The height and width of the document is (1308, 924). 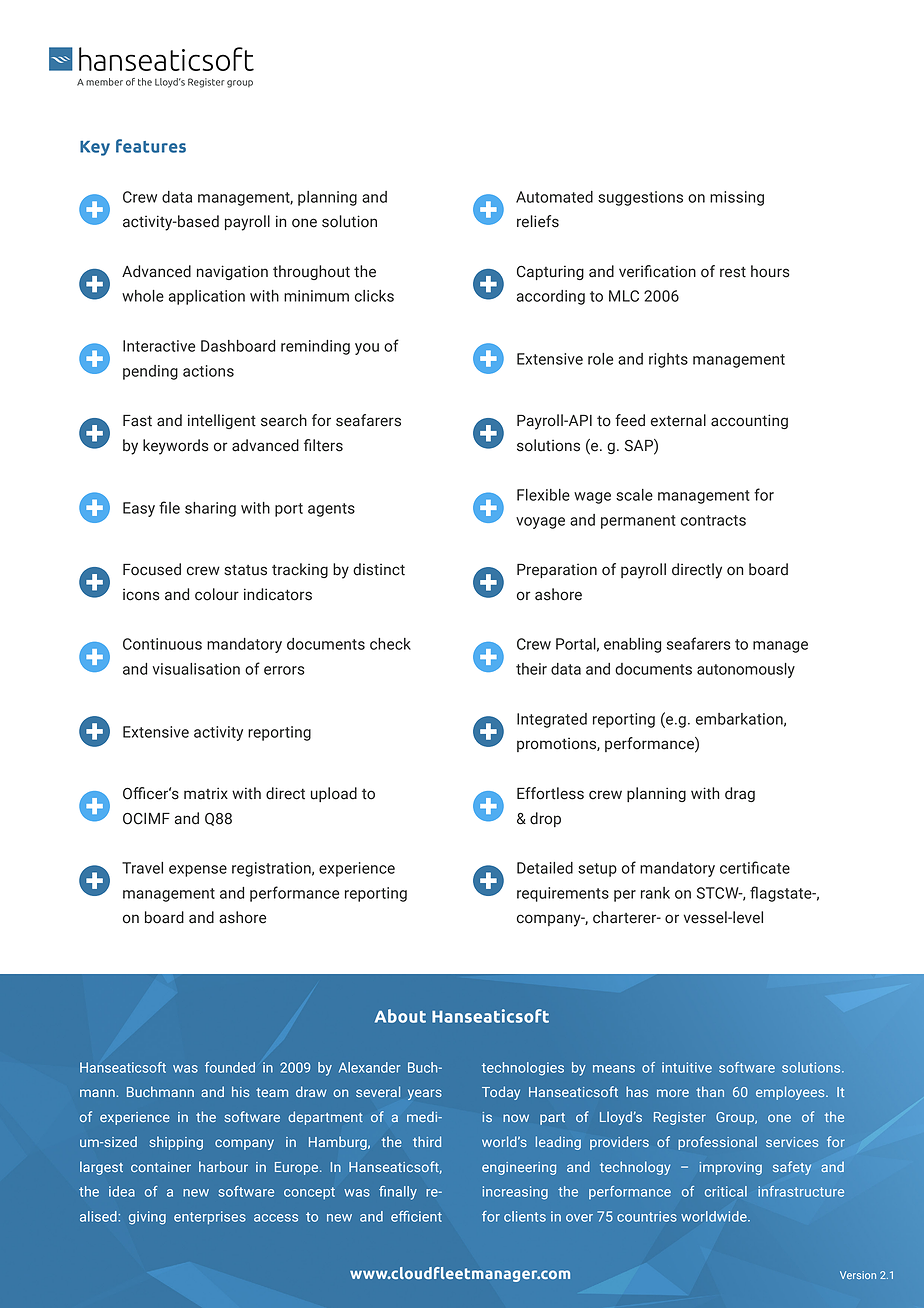 What do you see at coordinates (543, 495) in the document?
I see `Flexible` at bounding box center [543, 495].
